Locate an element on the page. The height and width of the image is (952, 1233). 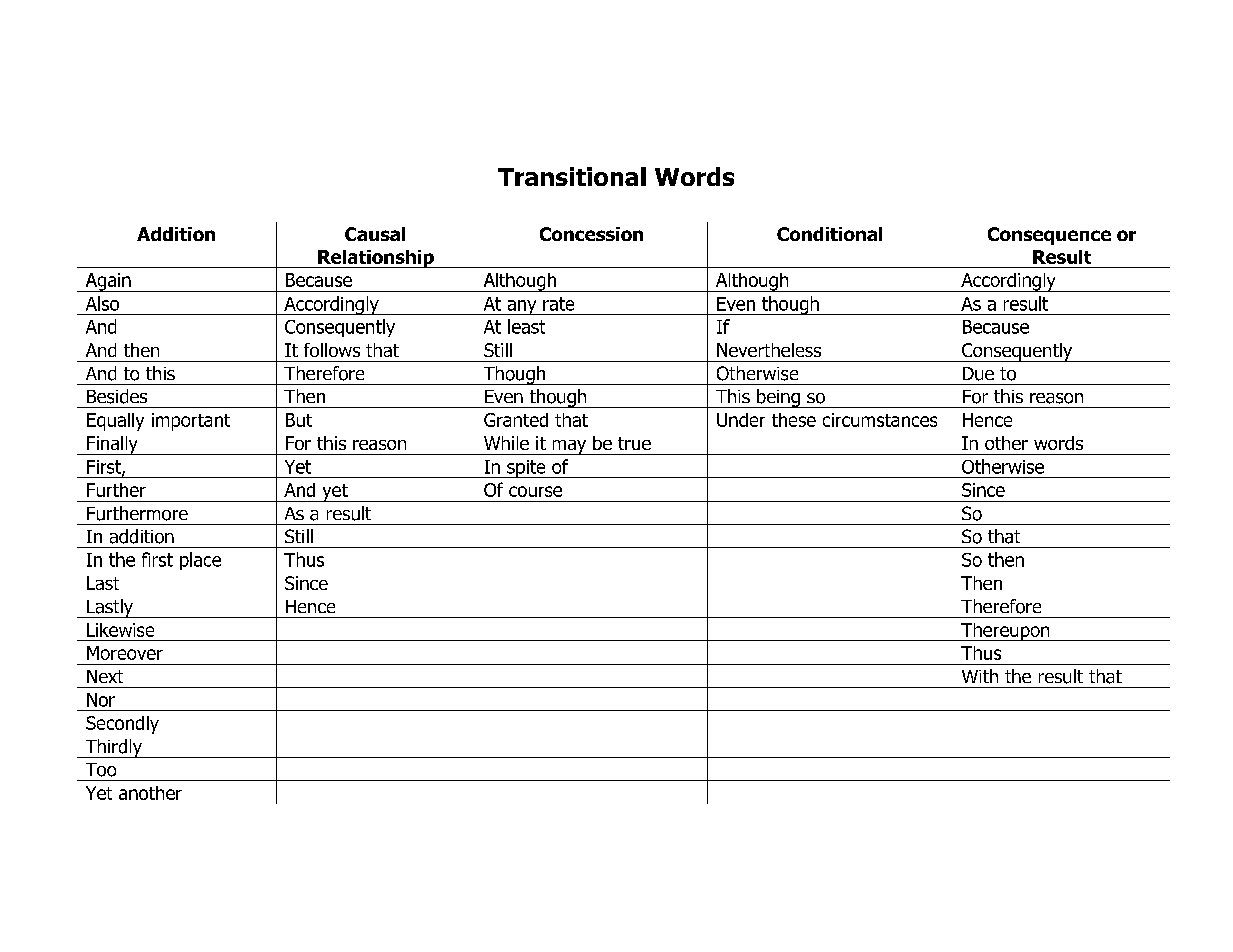
Due is located at coordinates (978, 374).
